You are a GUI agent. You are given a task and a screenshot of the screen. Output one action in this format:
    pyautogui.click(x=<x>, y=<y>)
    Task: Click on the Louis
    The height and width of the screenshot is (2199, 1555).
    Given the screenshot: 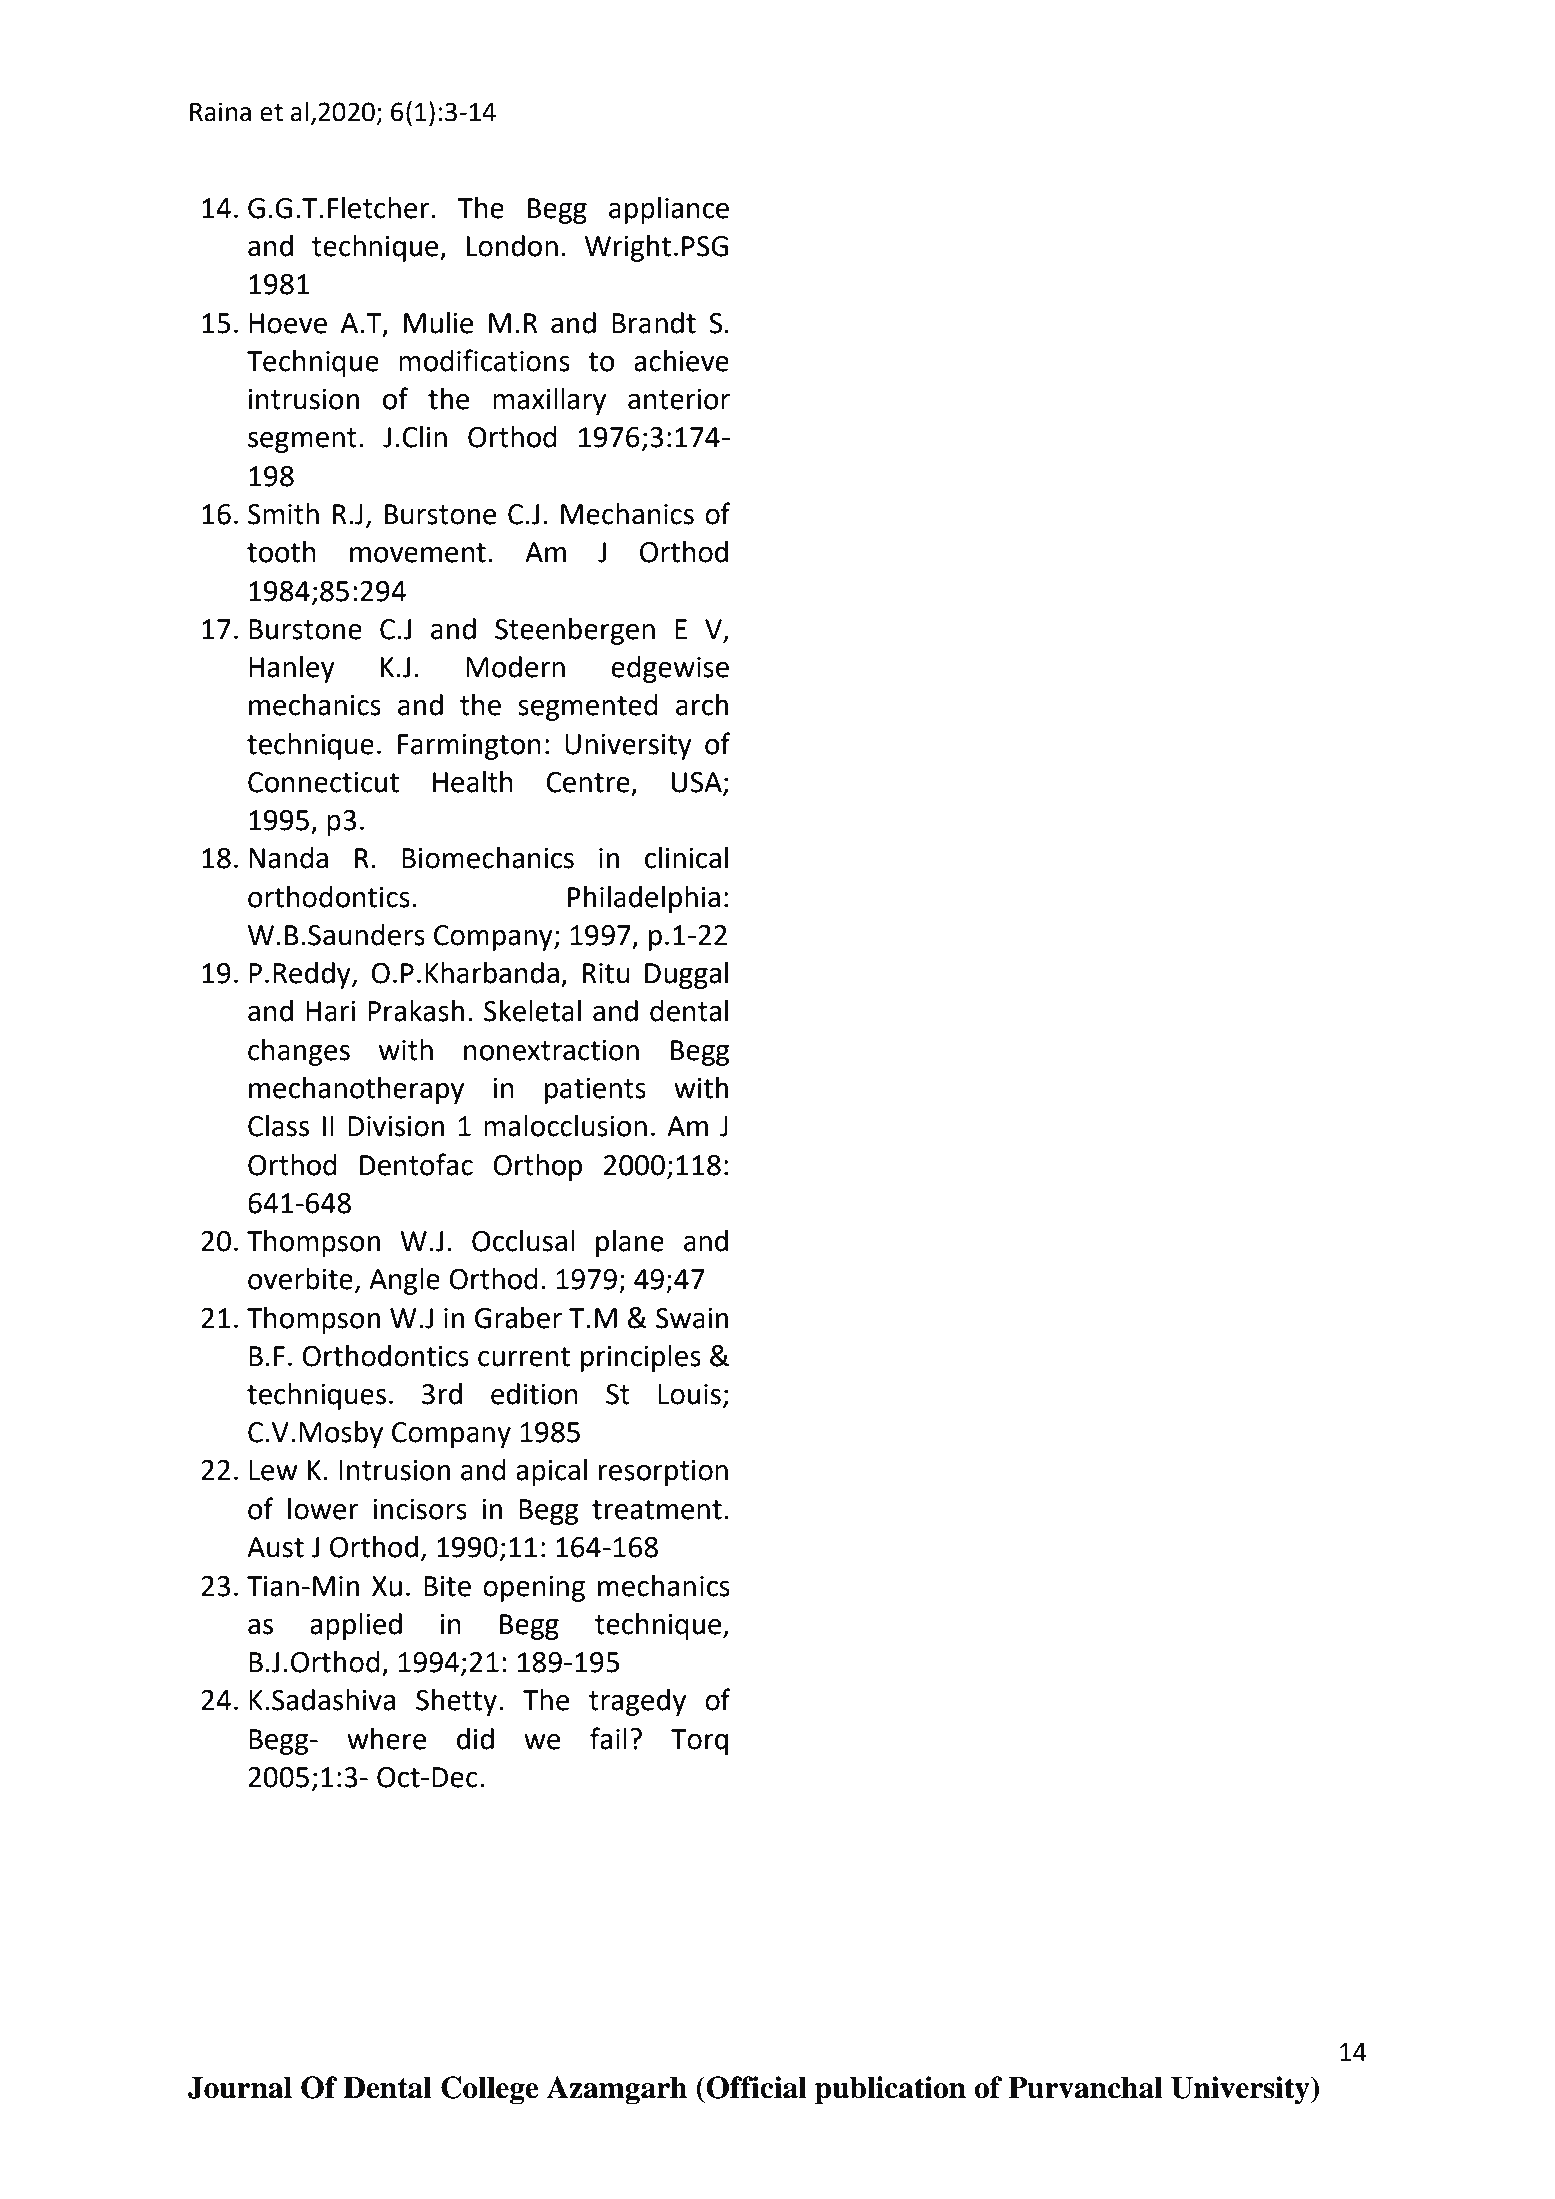 What is the action you would take?
    pyautogui.click(x=689, y=1394)
